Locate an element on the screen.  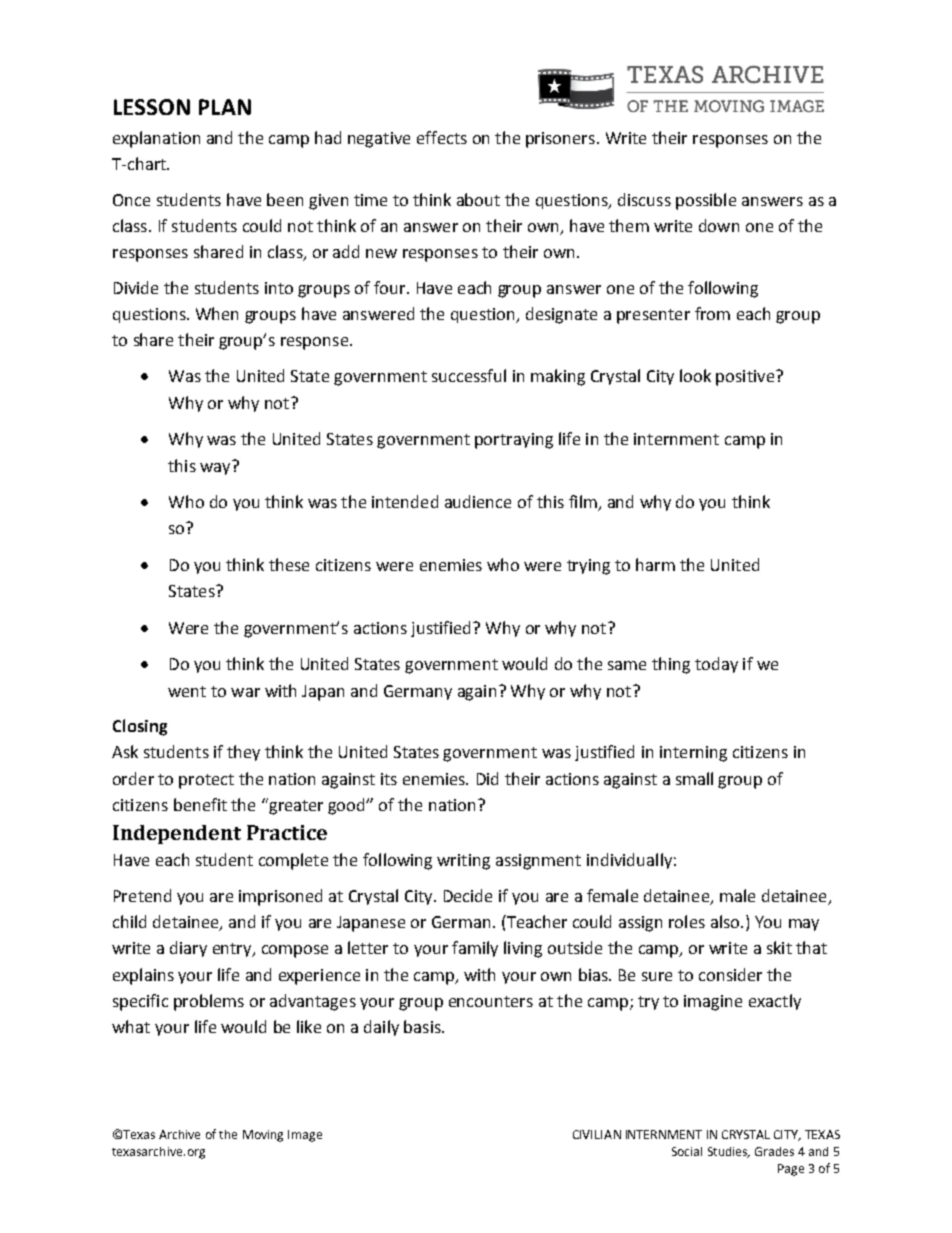
today is located at coordinates (716, 665).
